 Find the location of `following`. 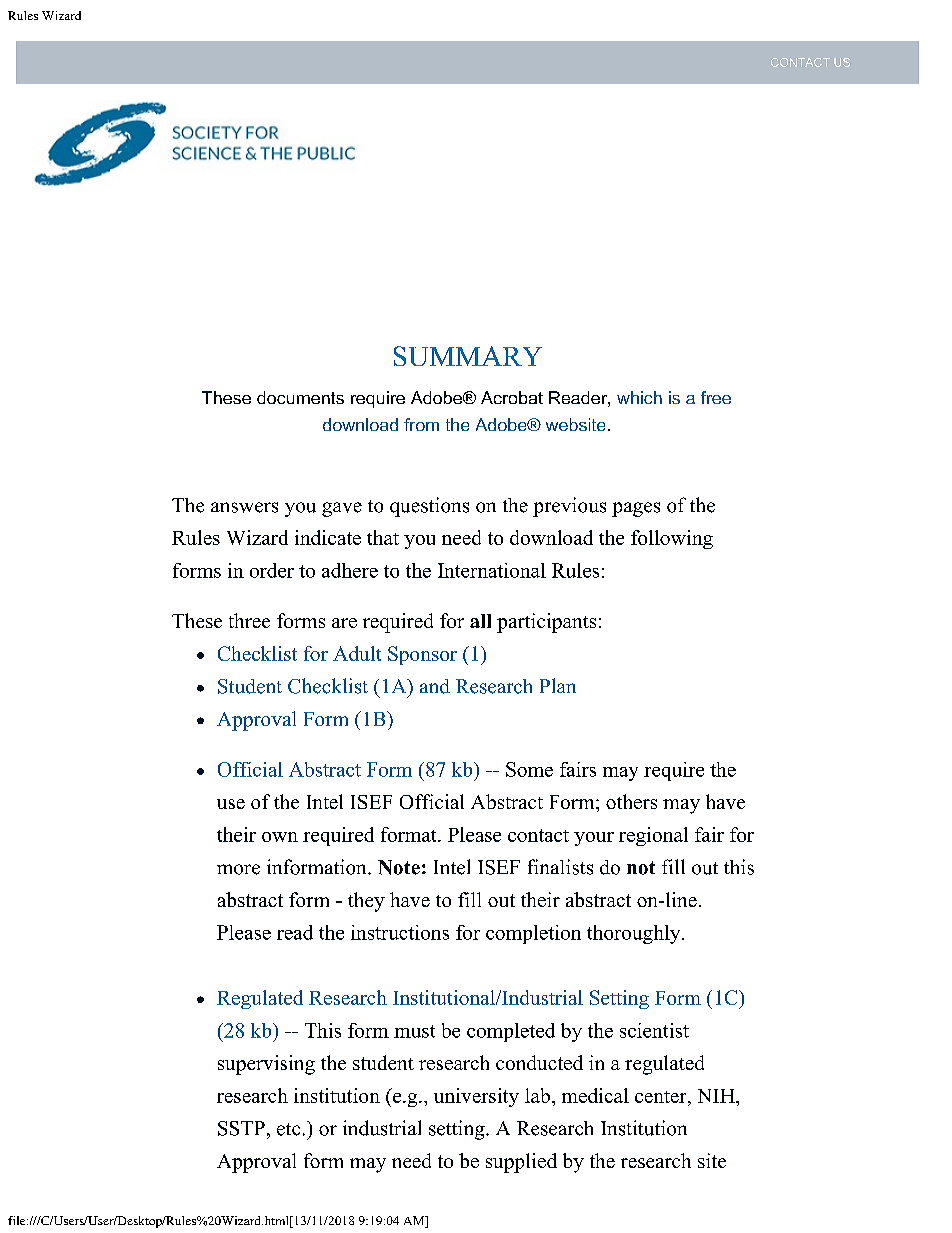

following is located at coordinates (672, 539).
